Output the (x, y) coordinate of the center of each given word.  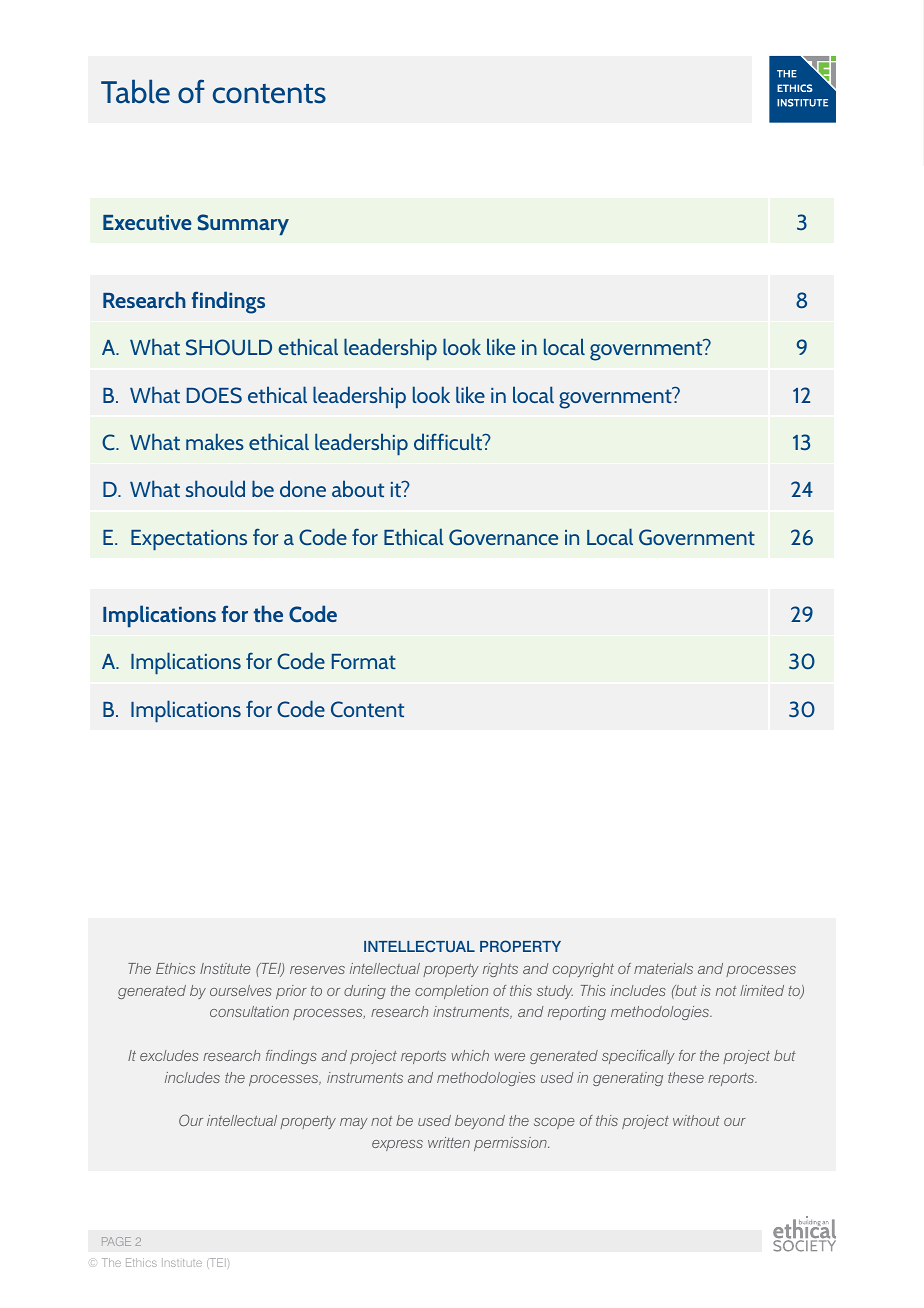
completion (451, 992)
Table (135, 91)
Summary (243, 224)
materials (663, 968)
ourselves (241, 990)
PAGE (116, 1241)
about (358, 488)
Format (364, 661)
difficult (449, 441)
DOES (214, 395)
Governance (503, 537)
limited (762, 990)
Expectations (189, 540)
